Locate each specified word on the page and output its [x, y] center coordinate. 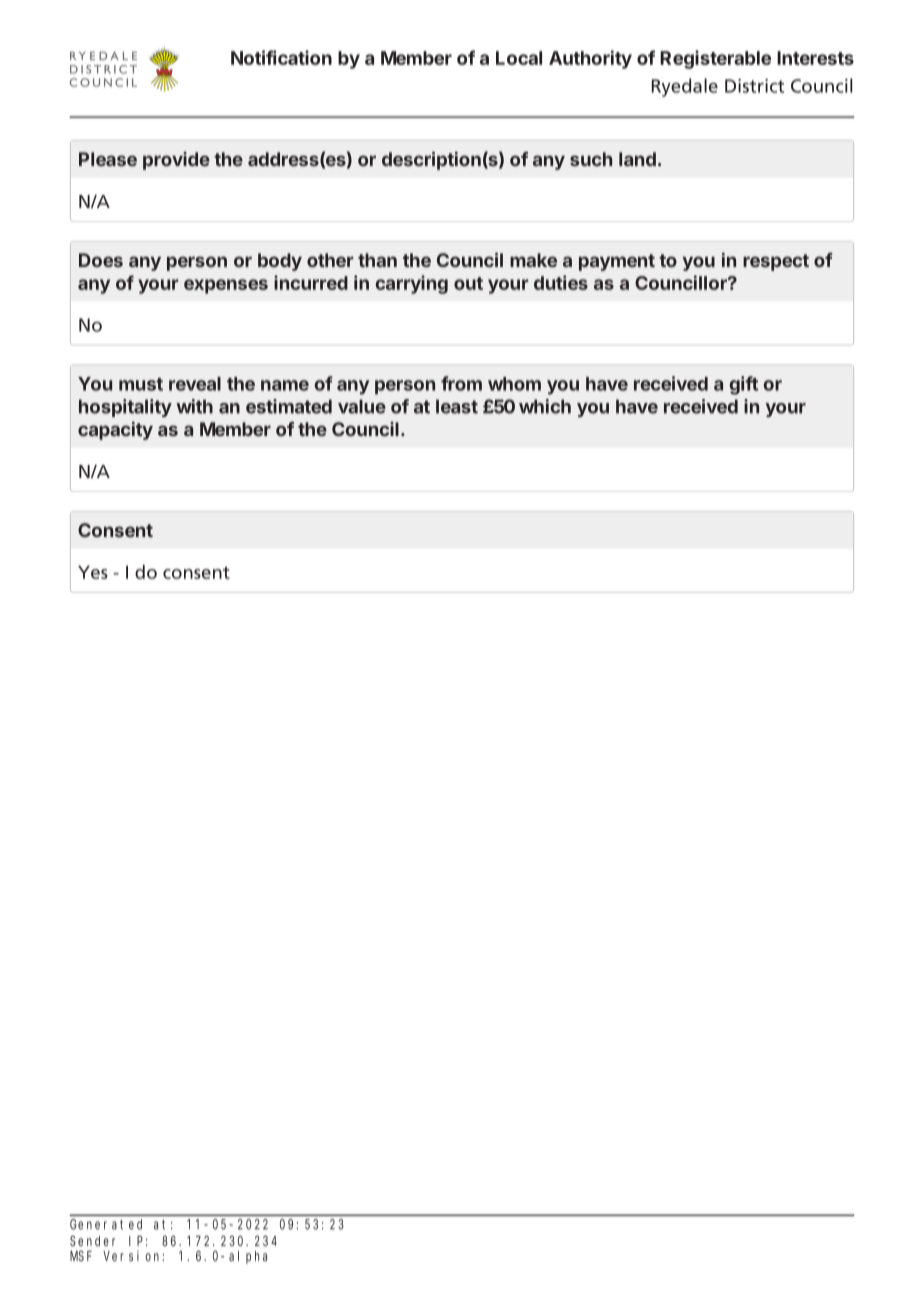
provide [176, 161]
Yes [93, 572]
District [754, 86]
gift [743, 385]
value [362, 406]
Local [519, 58]
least [457, 406]
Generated [106, 1224]
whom [514, 384]
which [545, 406]
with [194, 406]
